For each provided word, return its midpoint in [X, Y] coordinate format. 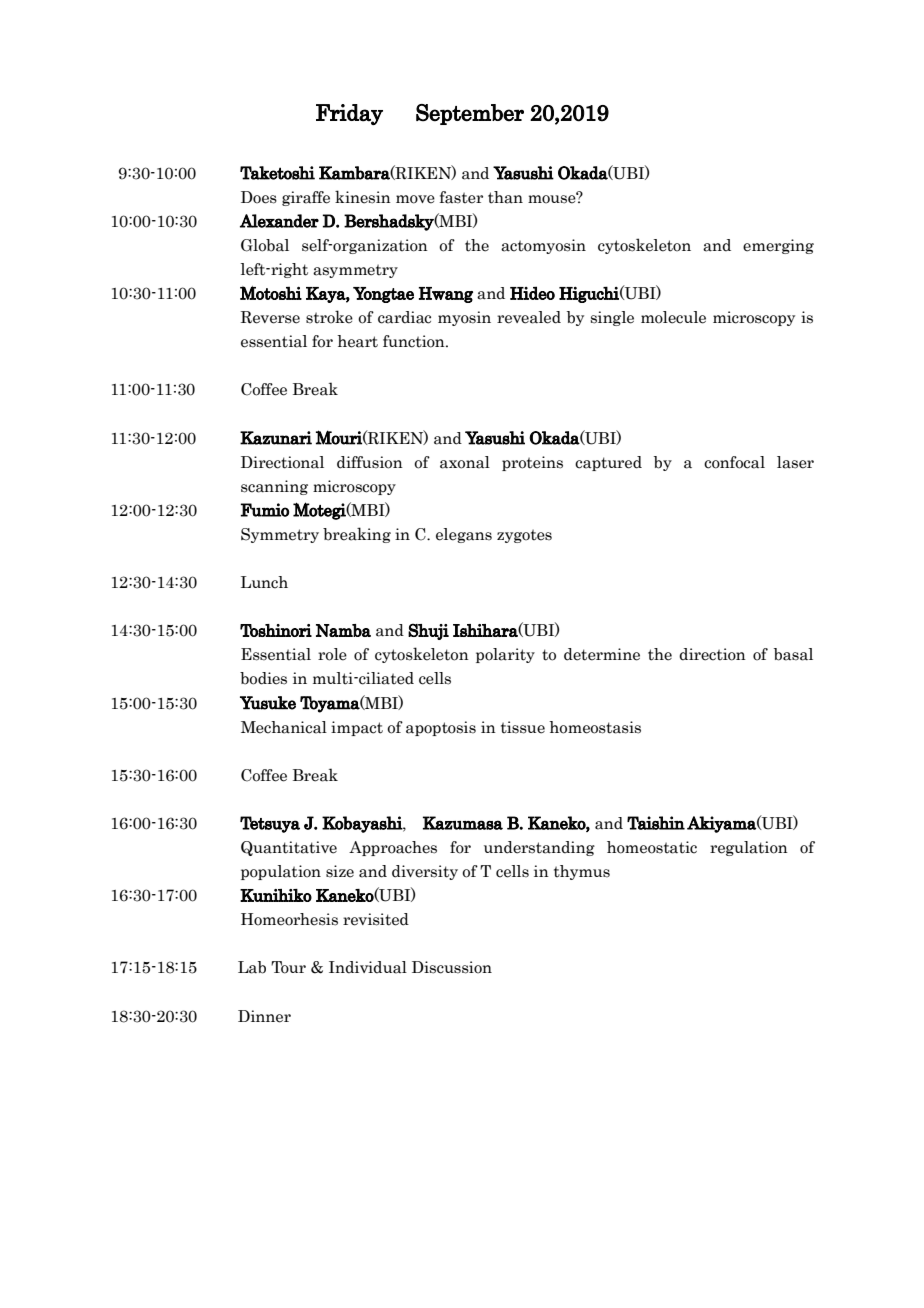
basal [793, 654]
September [470, 114]
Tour [288, 967]
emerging [778, 246]
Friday [349, 114]
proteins [532, 463]
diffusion [370, 462]
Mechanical [284, 727]
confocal [734, 462]
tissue [523, 727]
